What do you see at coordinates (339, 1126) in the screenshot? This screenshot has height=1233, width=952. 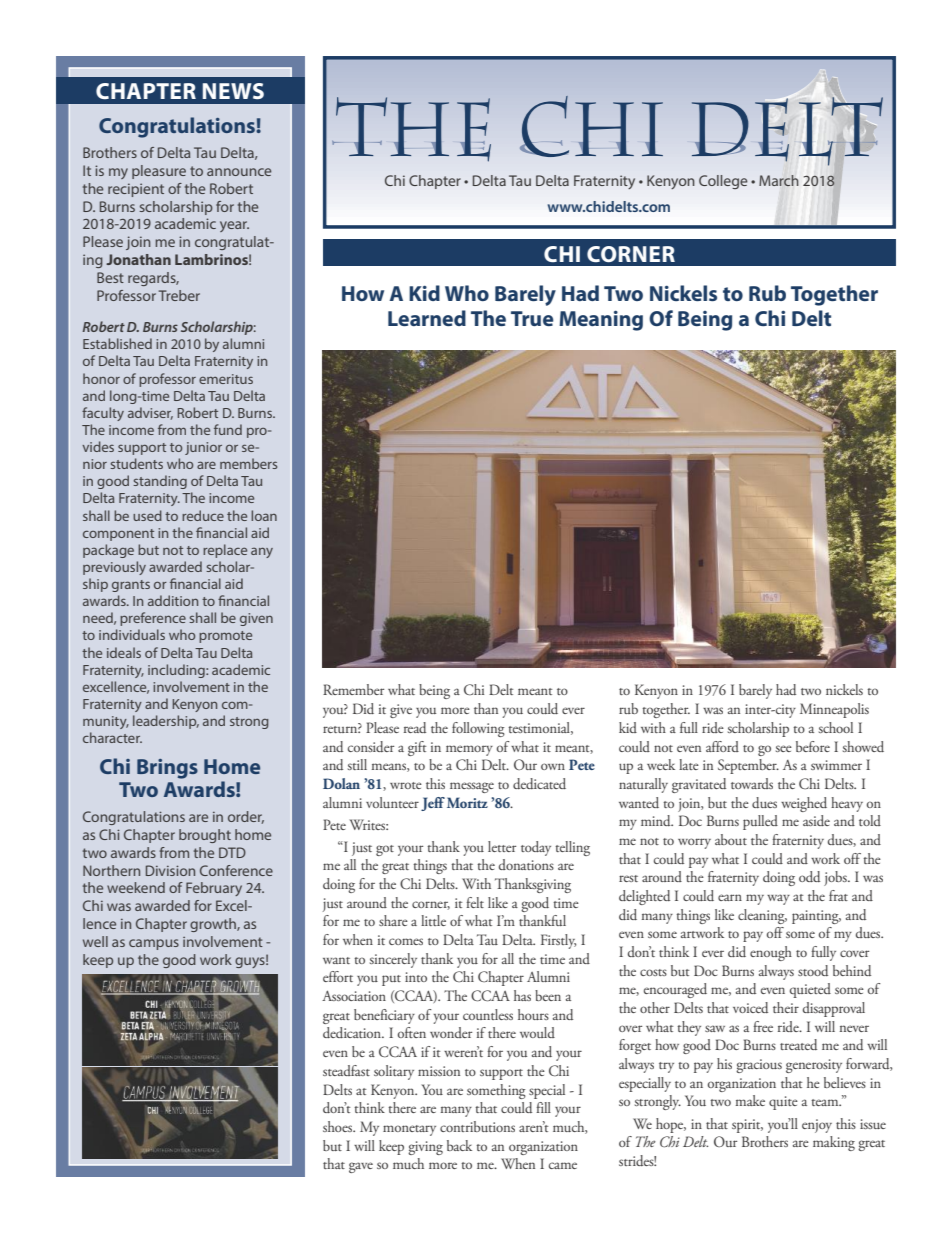 I see `shoes` at bounding box center [339, 1126].
